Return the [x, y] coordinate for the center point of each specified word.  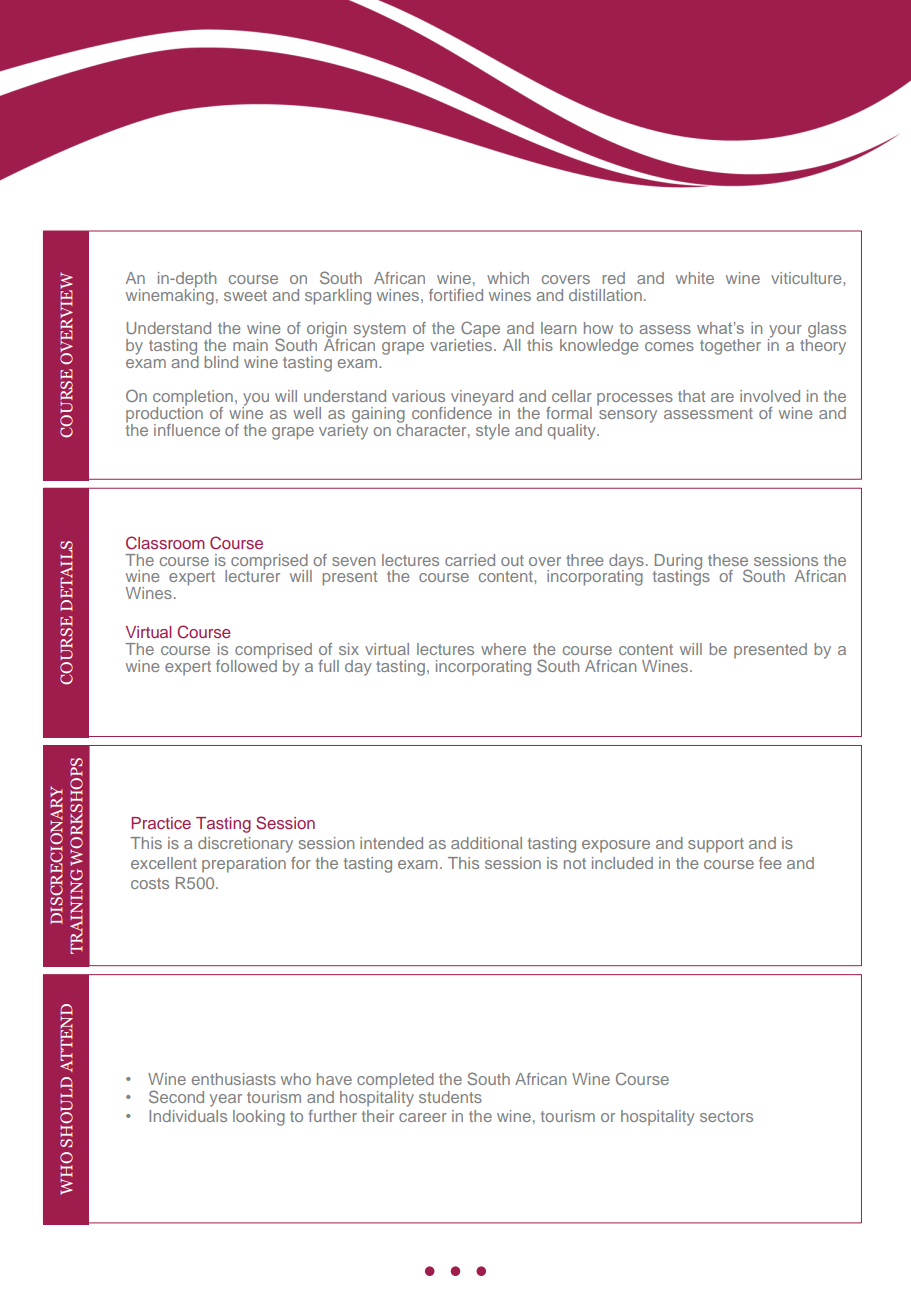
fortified [456, 295]
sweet [245, 295]
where [503, 649]
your [785, 333]
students [450, 1097]
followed [246, 664]
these [728, 560]
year [226, 1100]
